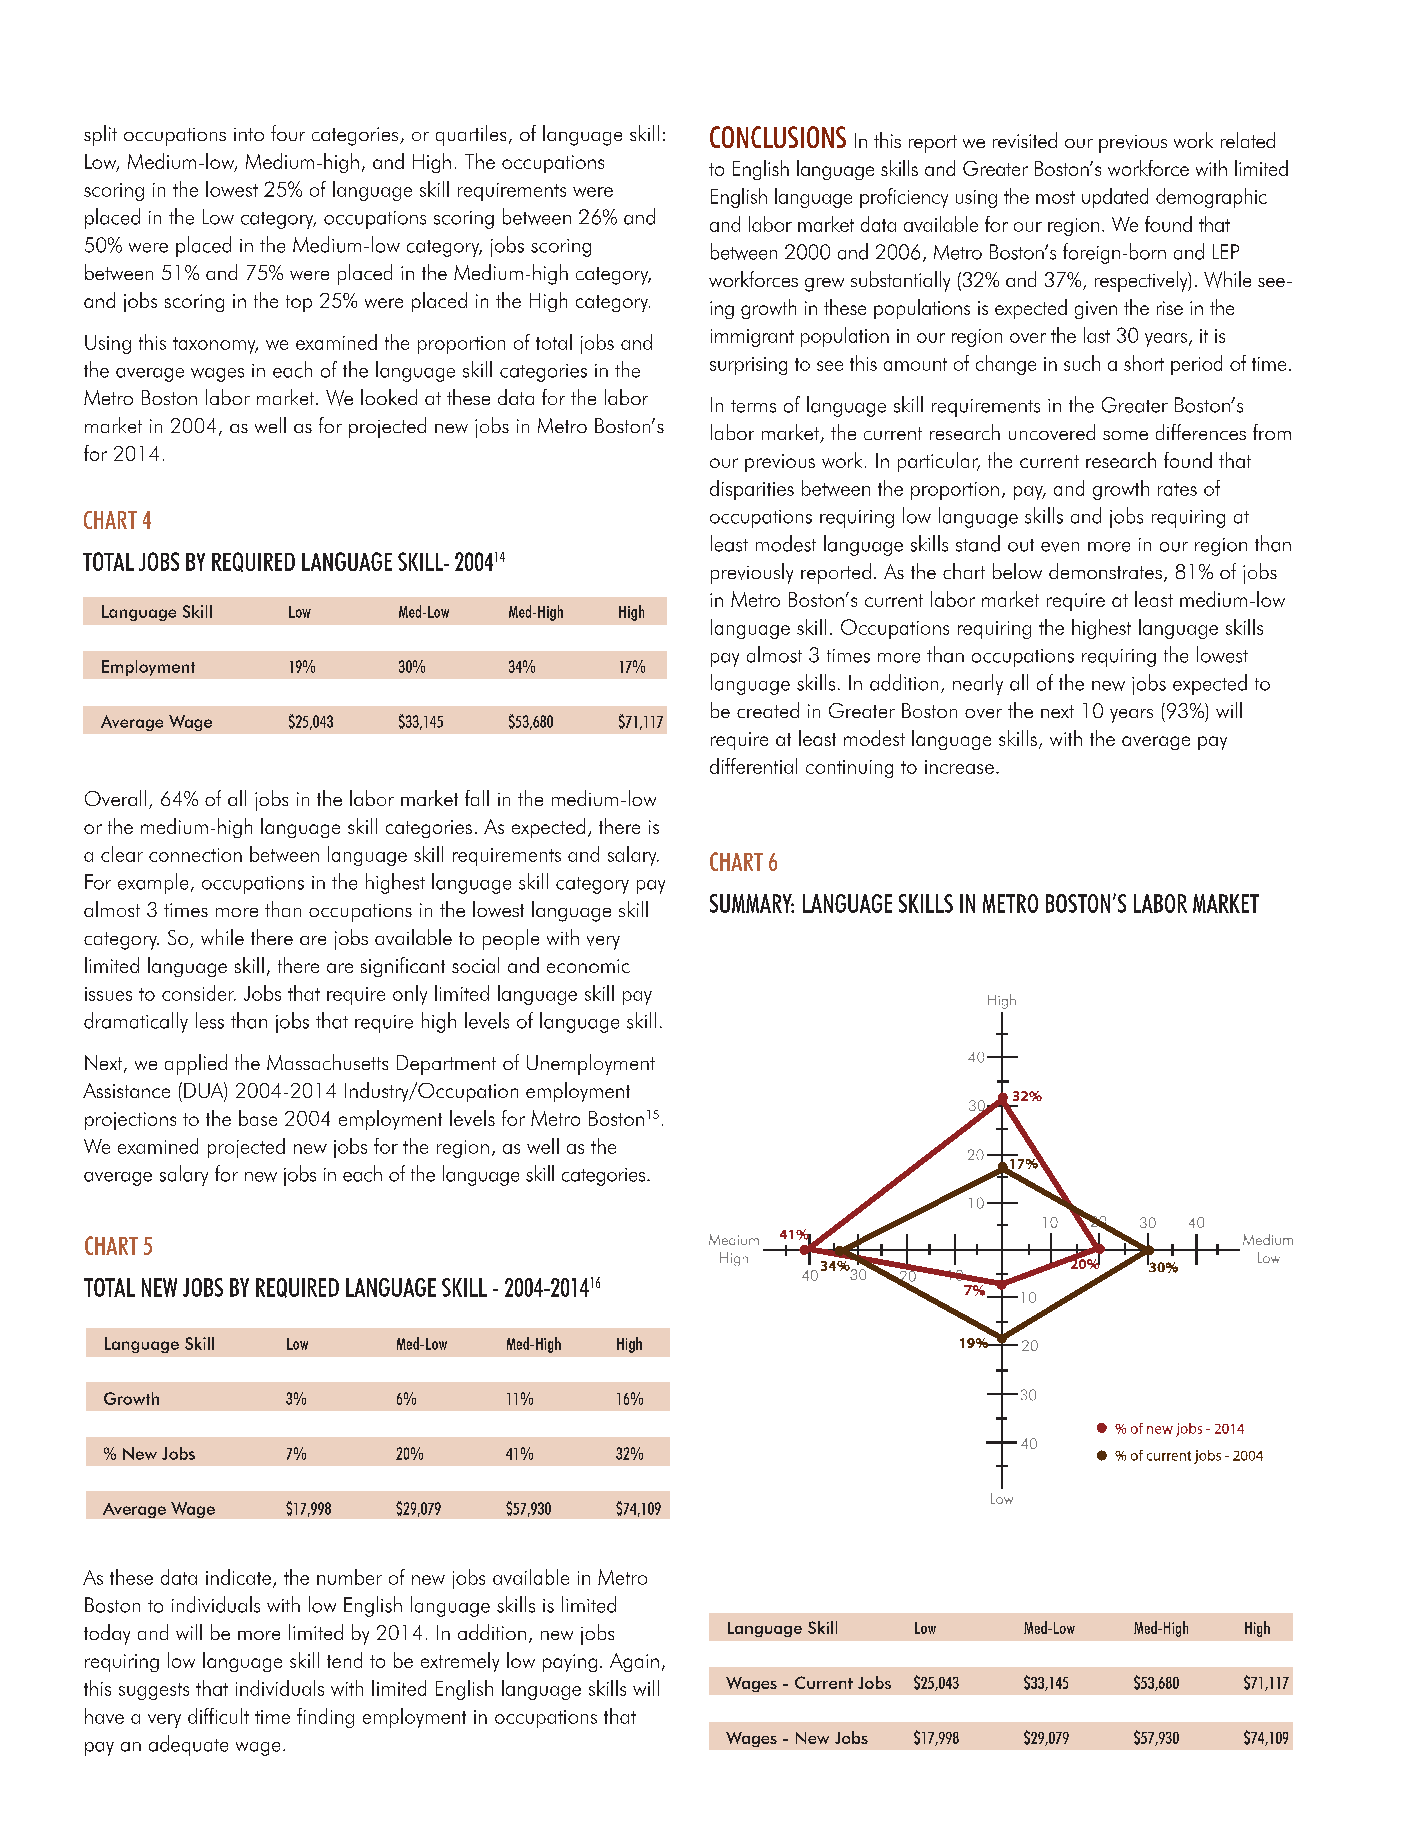 The width and height of the screenshot is (1418, 1835). I want to click on disparities, so click(752, 490).
